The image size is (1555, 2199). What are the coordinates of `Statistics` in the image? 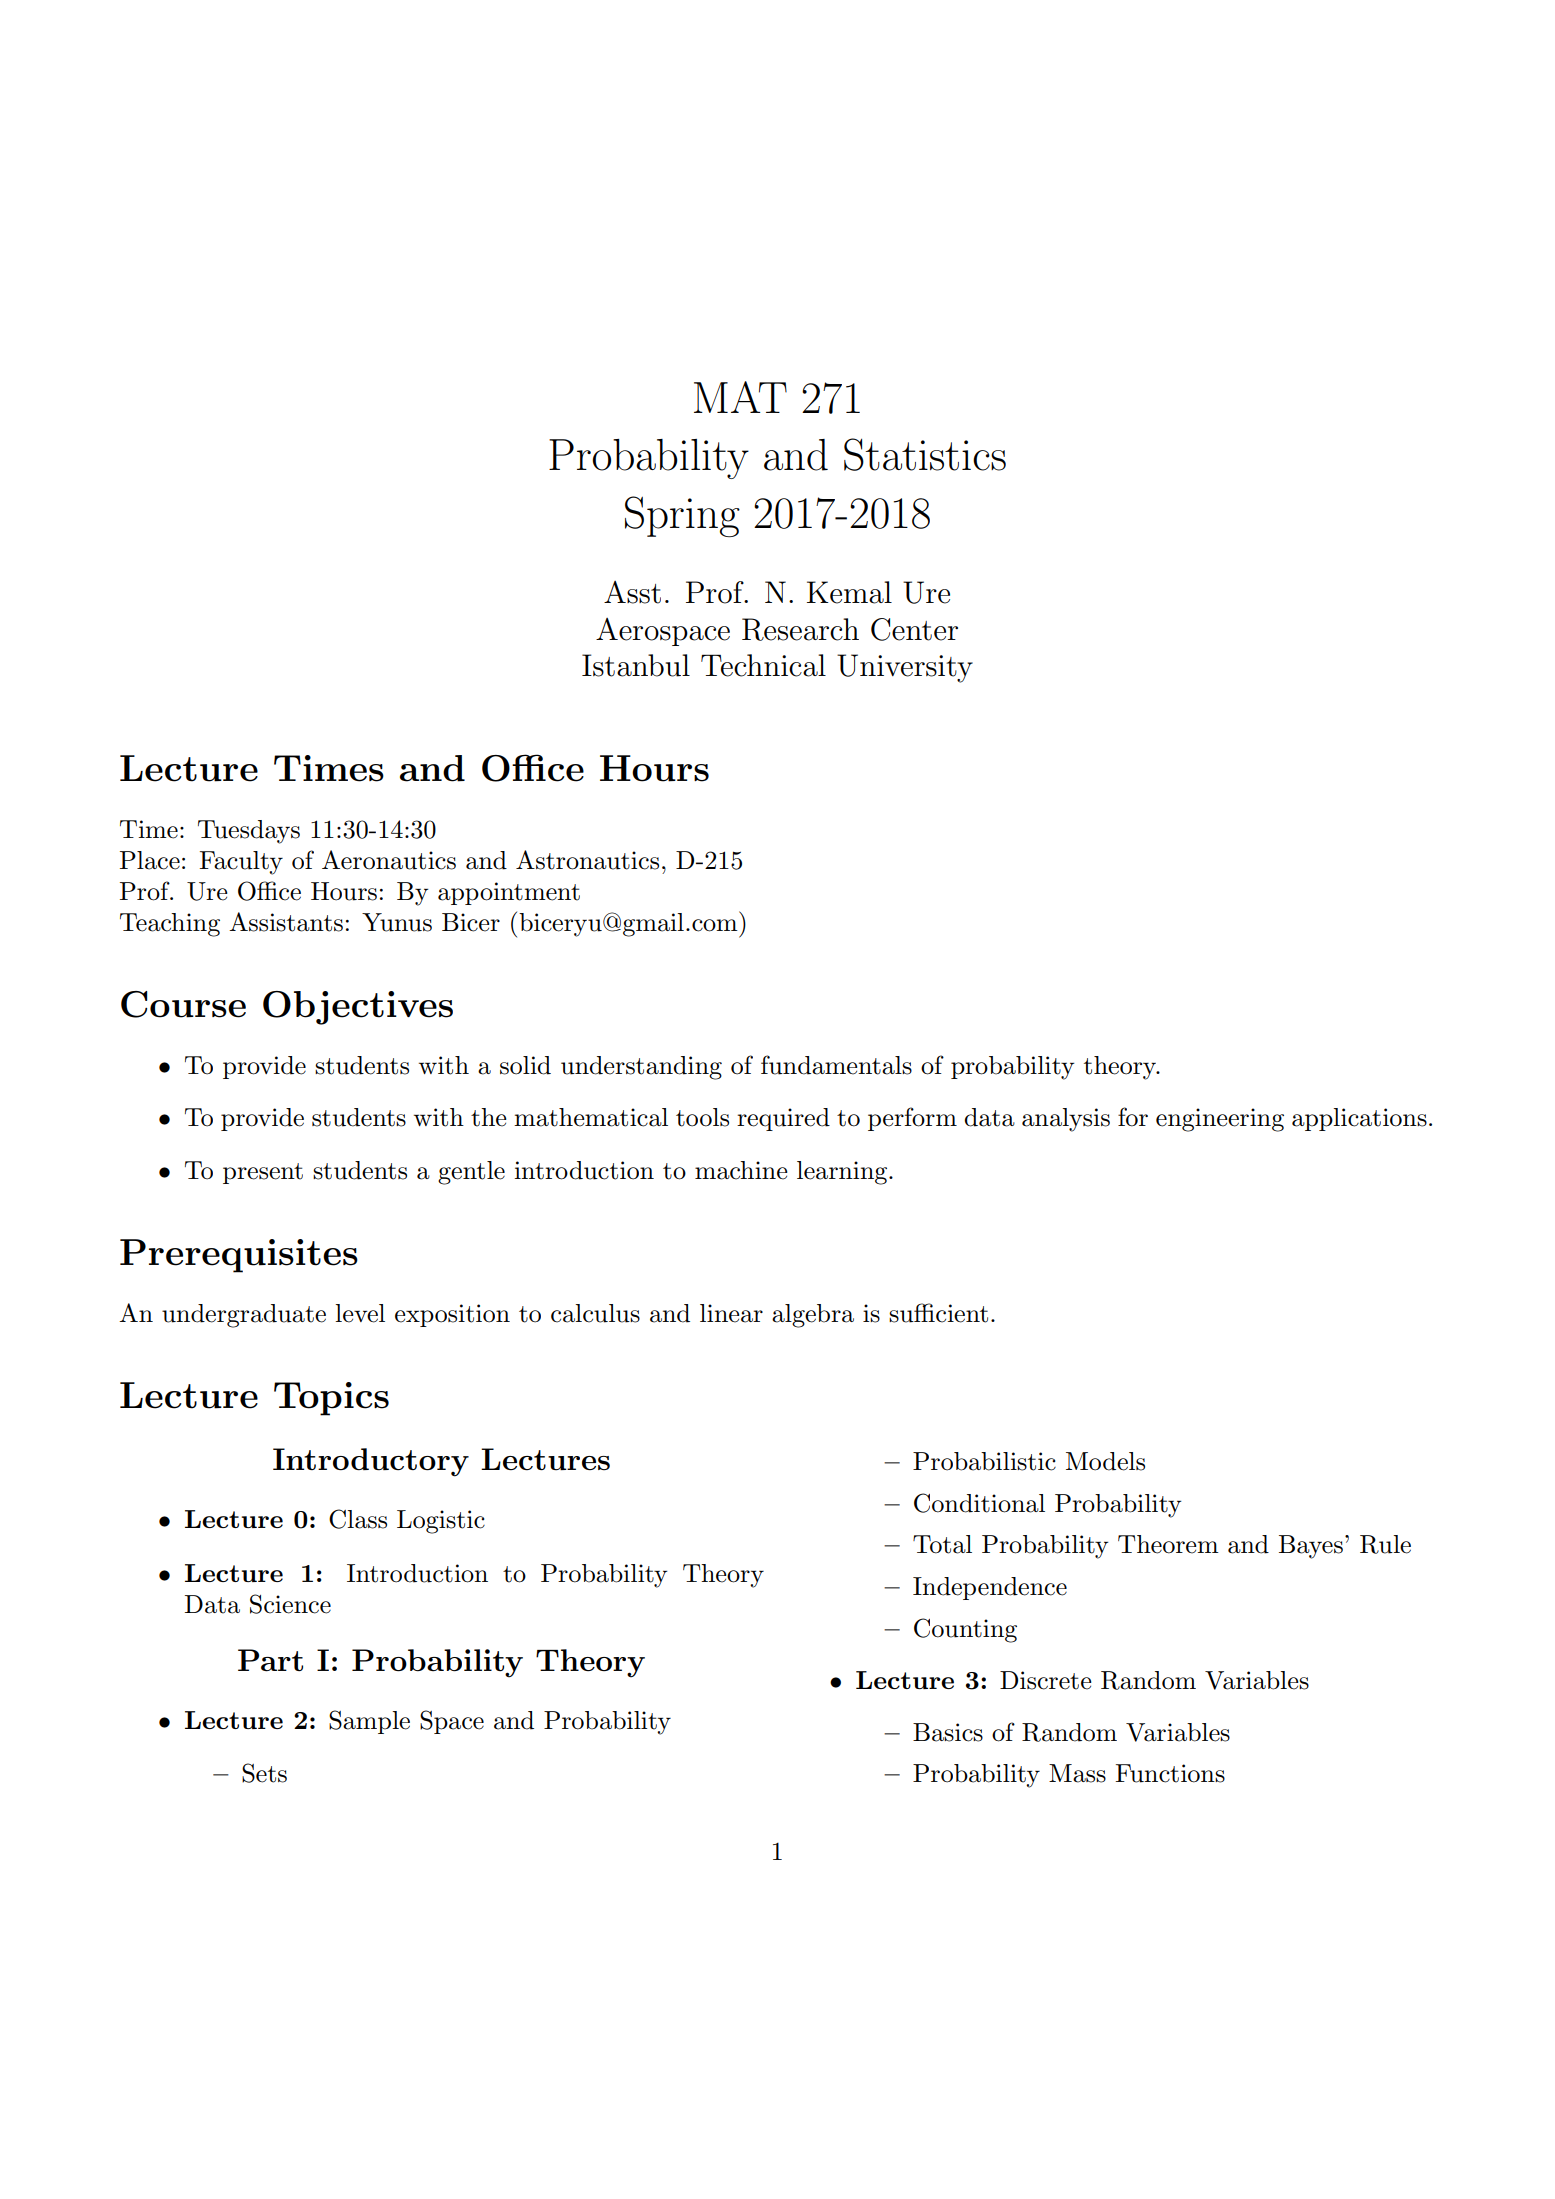 It's located at (925, 454).
